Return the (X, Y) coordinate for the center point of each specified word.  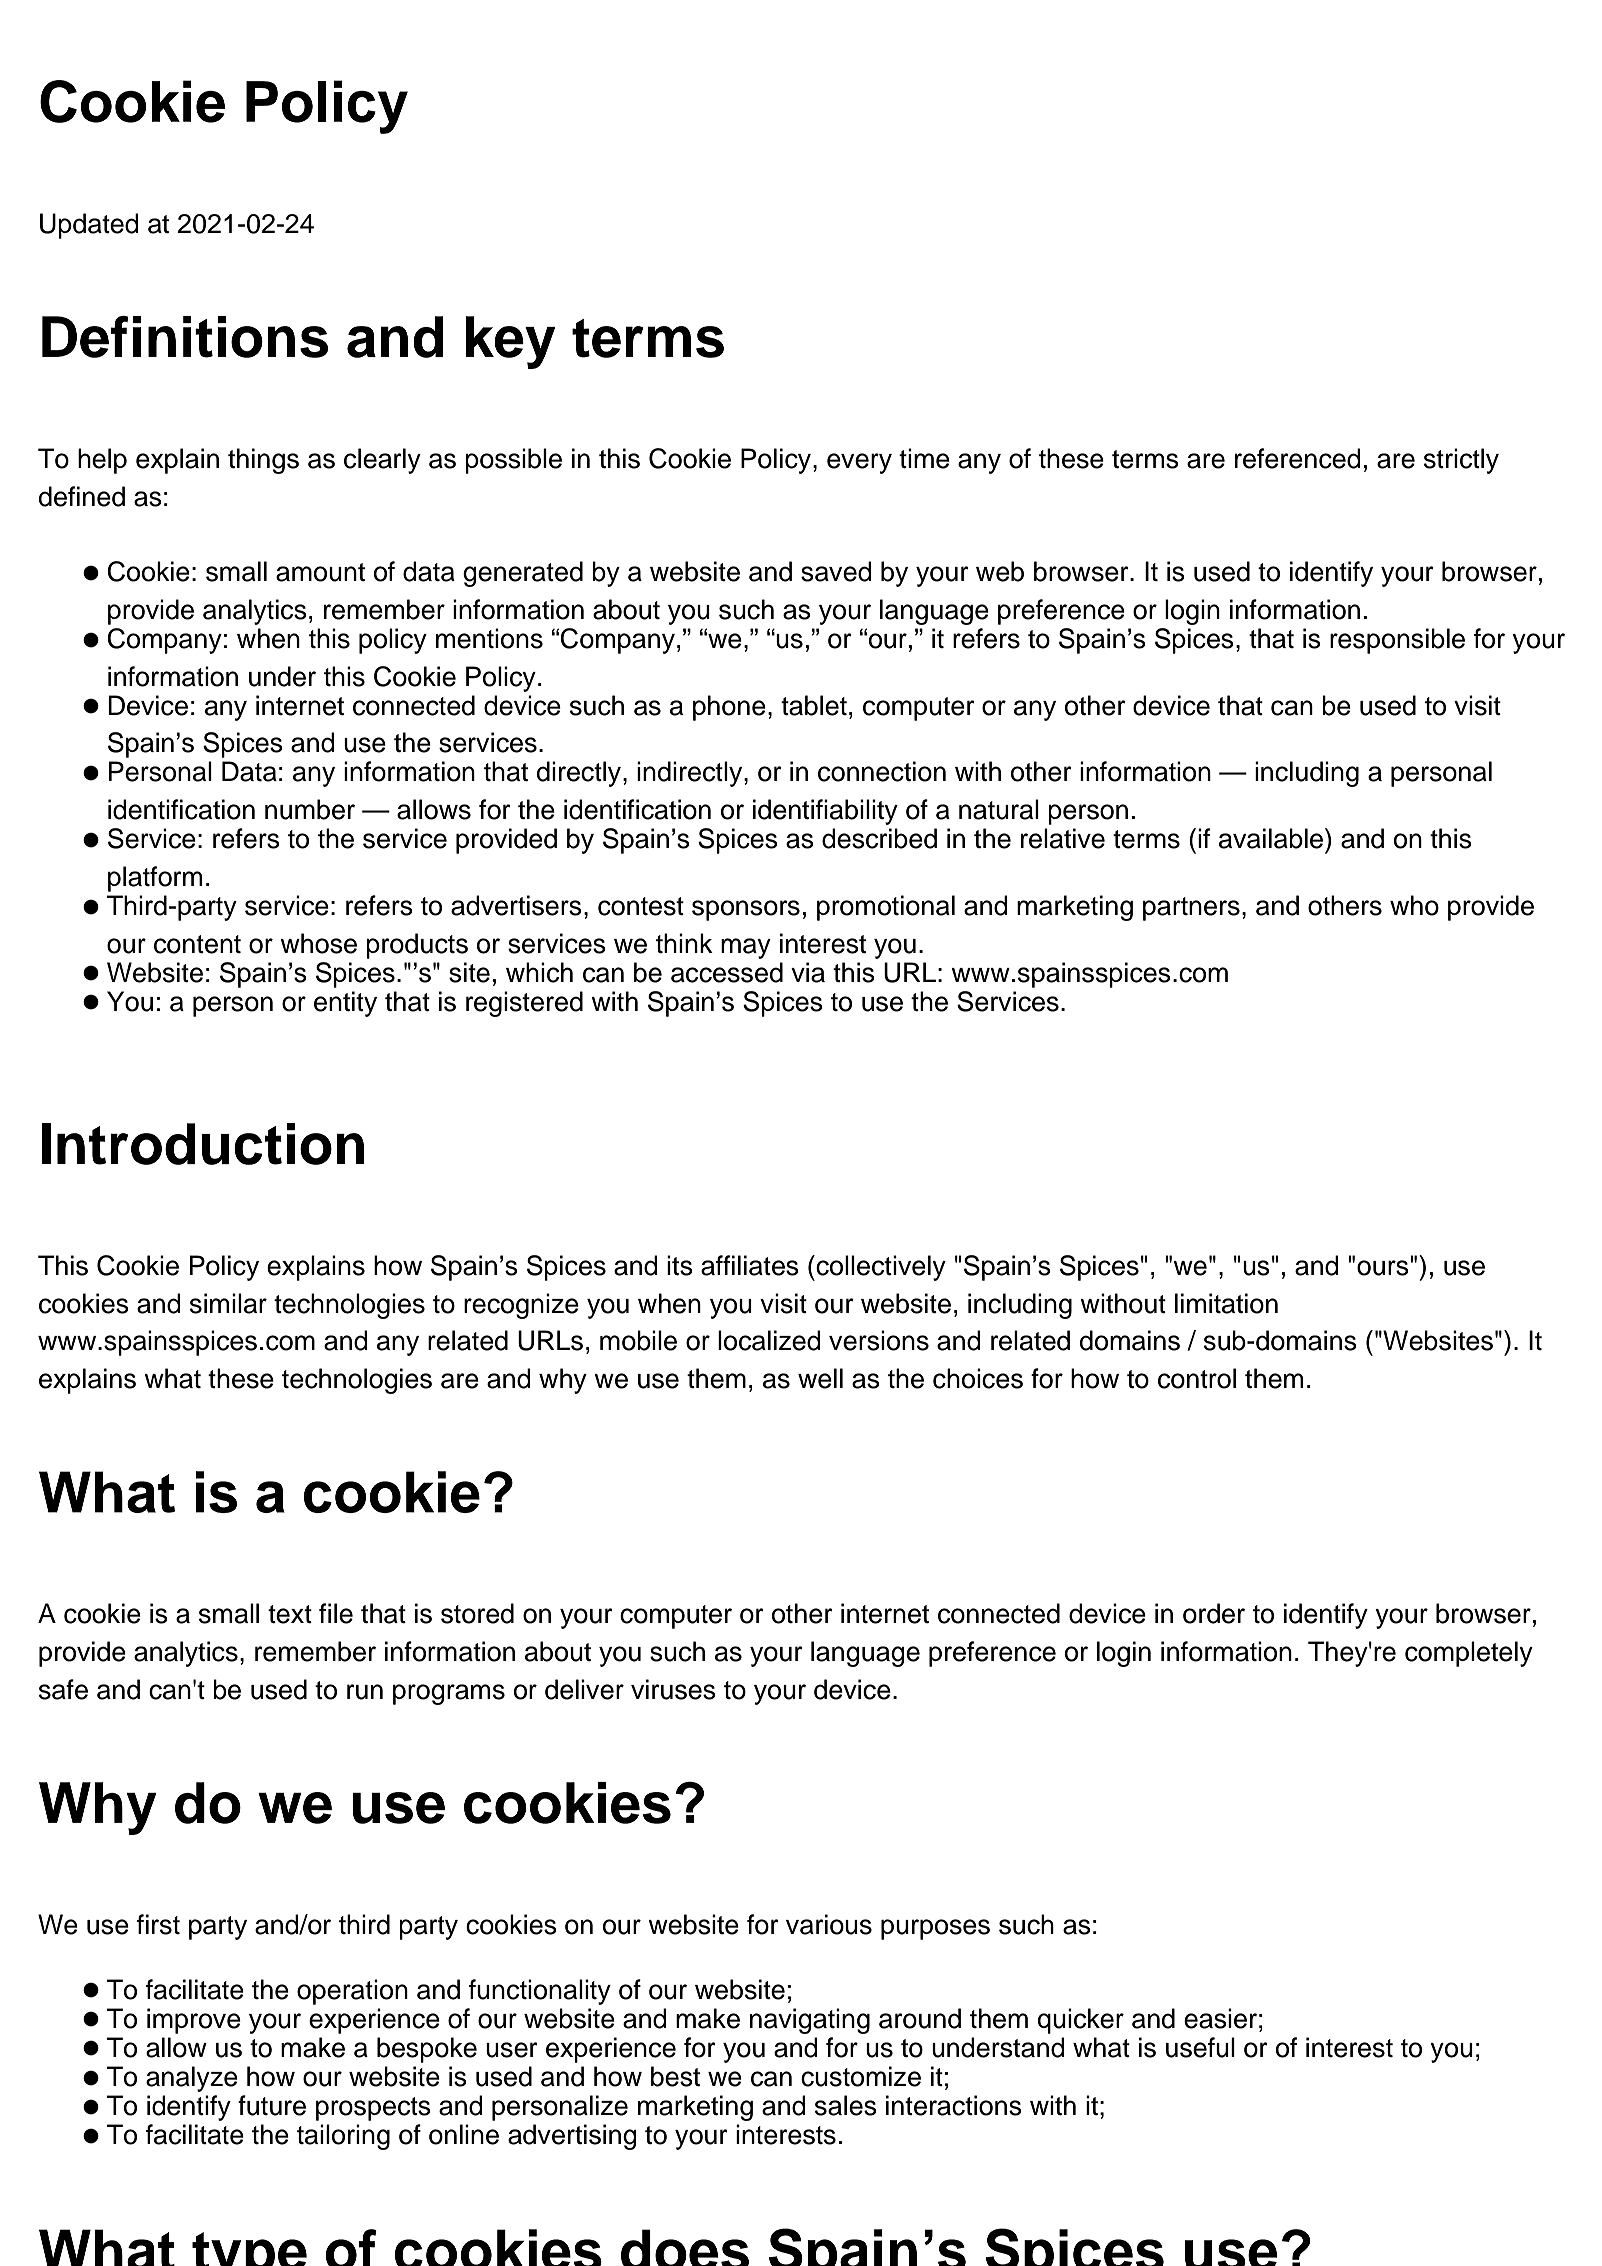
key (510, 342)
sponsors (746, 910)
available (1272, 838)
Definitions (185, 337)
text (290, 1614)
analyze (192, 2079)
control (1197, 1378)
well (820, 1378)
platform (155, 879)
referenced (1298, 458)
